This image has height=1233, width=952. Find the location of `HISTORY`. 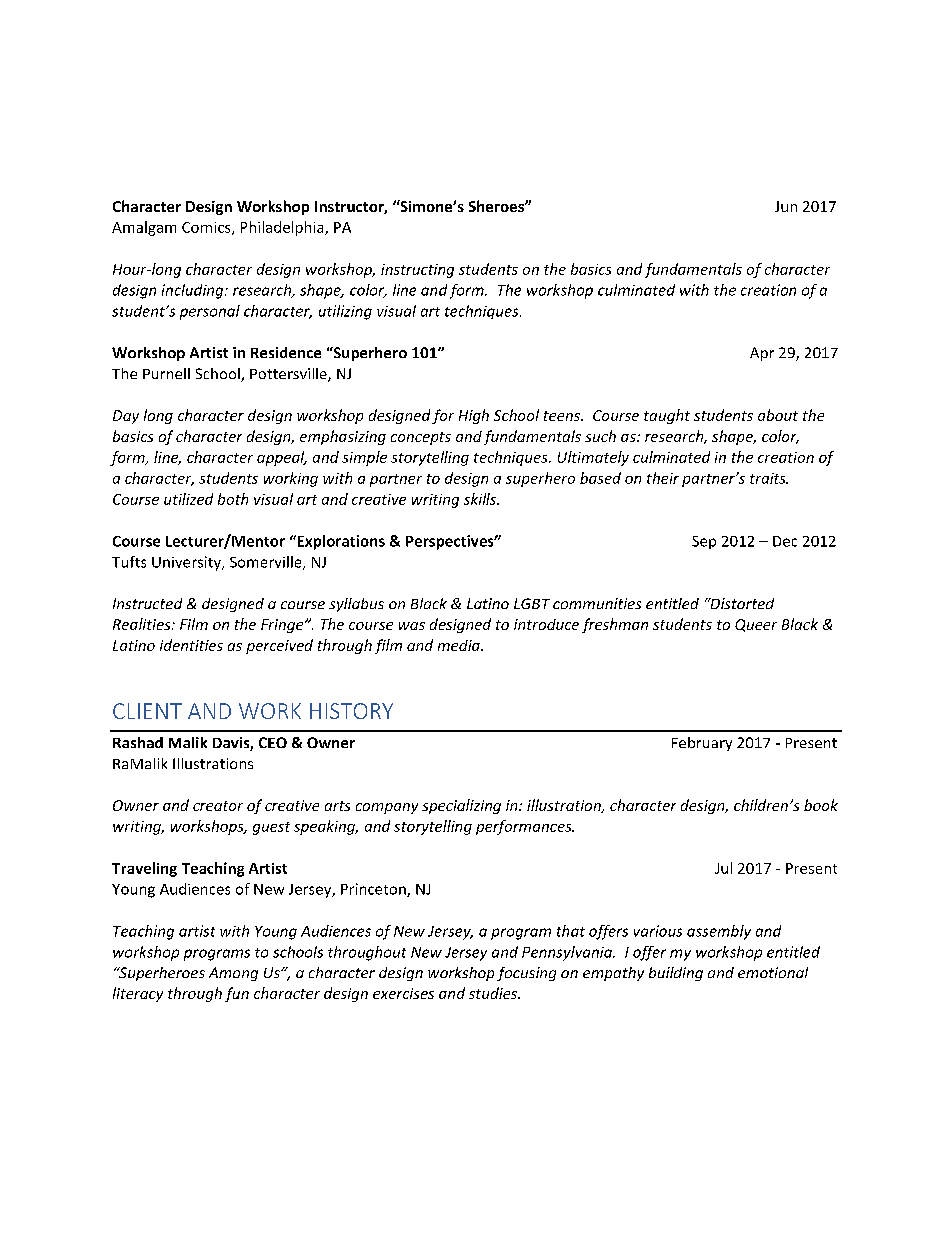

HISTORY is located at coordinates (351, 711).
